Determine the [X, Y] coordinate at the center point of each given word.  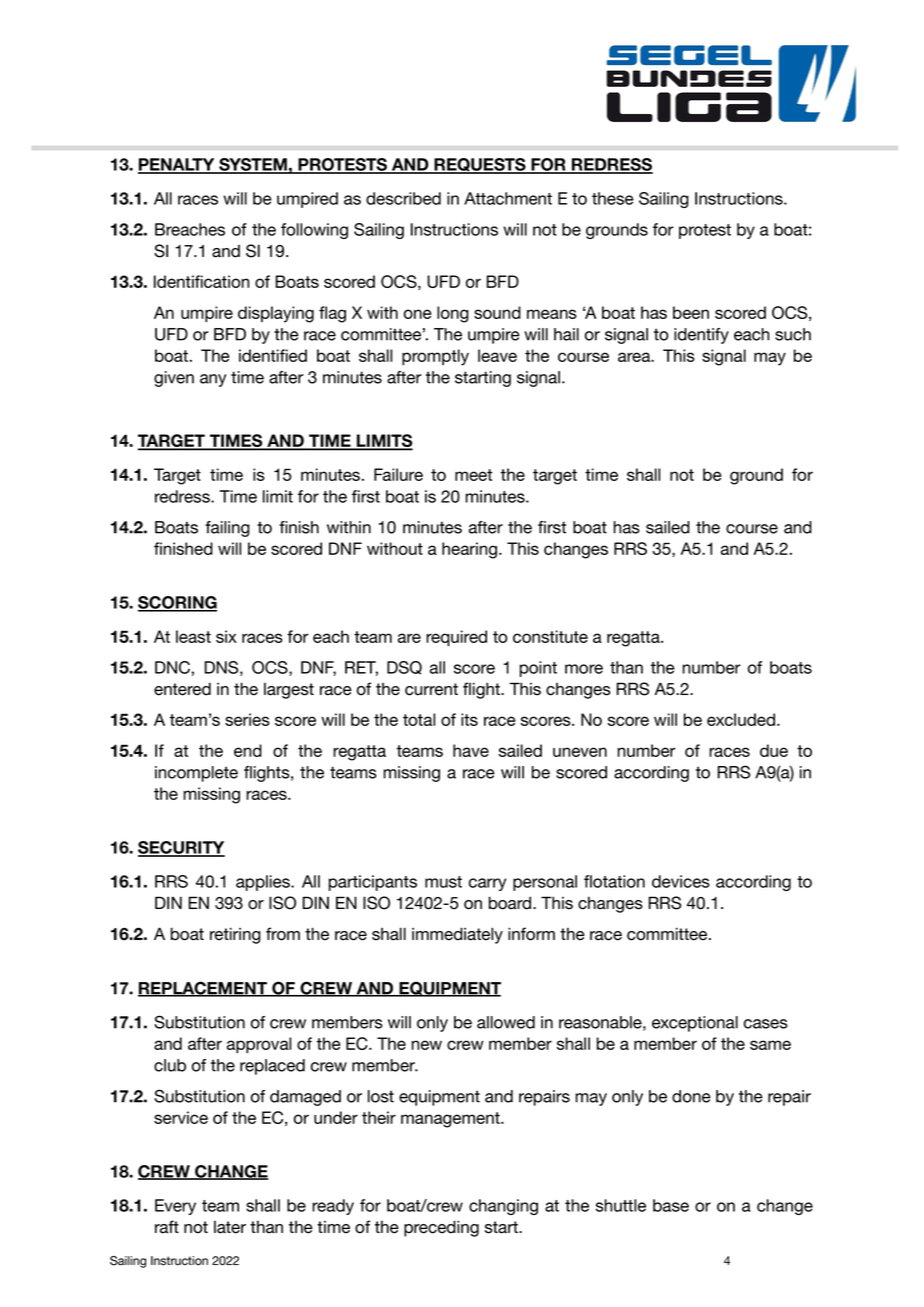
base [671, 1205]
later [230, 1227]
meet [473, 475]
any [213, 380]
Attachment [508, 198]
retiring [235, 935]
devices [681, 881]
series [247, 719]
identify [701, 336]
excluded [741, 719]
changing [503, 1207]
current [431, 689]
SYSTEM [253, 165]
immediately [457, 935]
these [613, 198]
